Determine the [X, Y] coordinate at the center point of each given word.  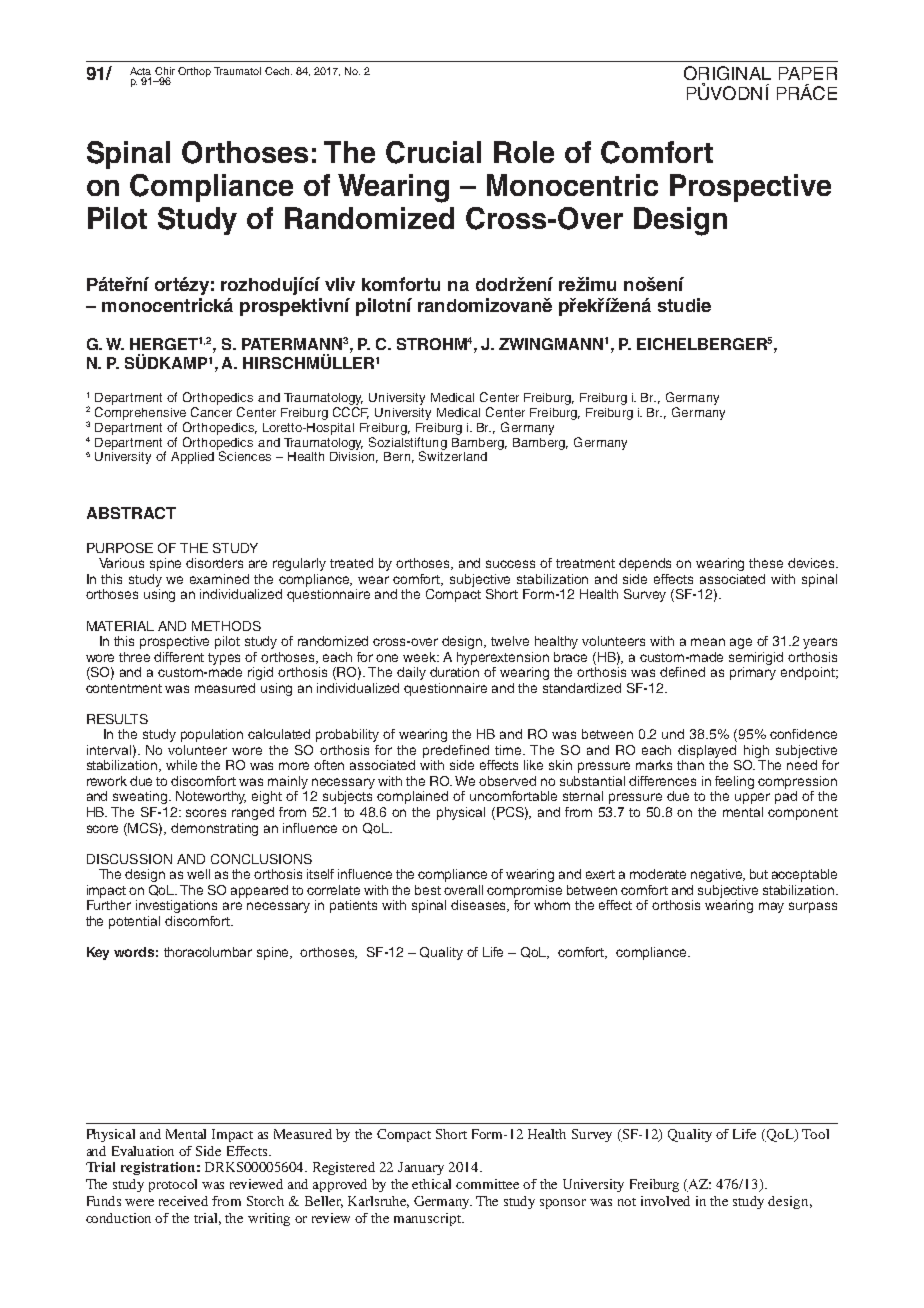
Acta [140, 71]
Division [354, 456]
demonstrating [214, 829]
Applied [192, 458]
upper [752, 798]
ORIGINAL [727, 73]
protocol [173, 1185]
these [766, 563]
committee [487, 1184]
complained [412, 797]
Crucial [433, 152]
